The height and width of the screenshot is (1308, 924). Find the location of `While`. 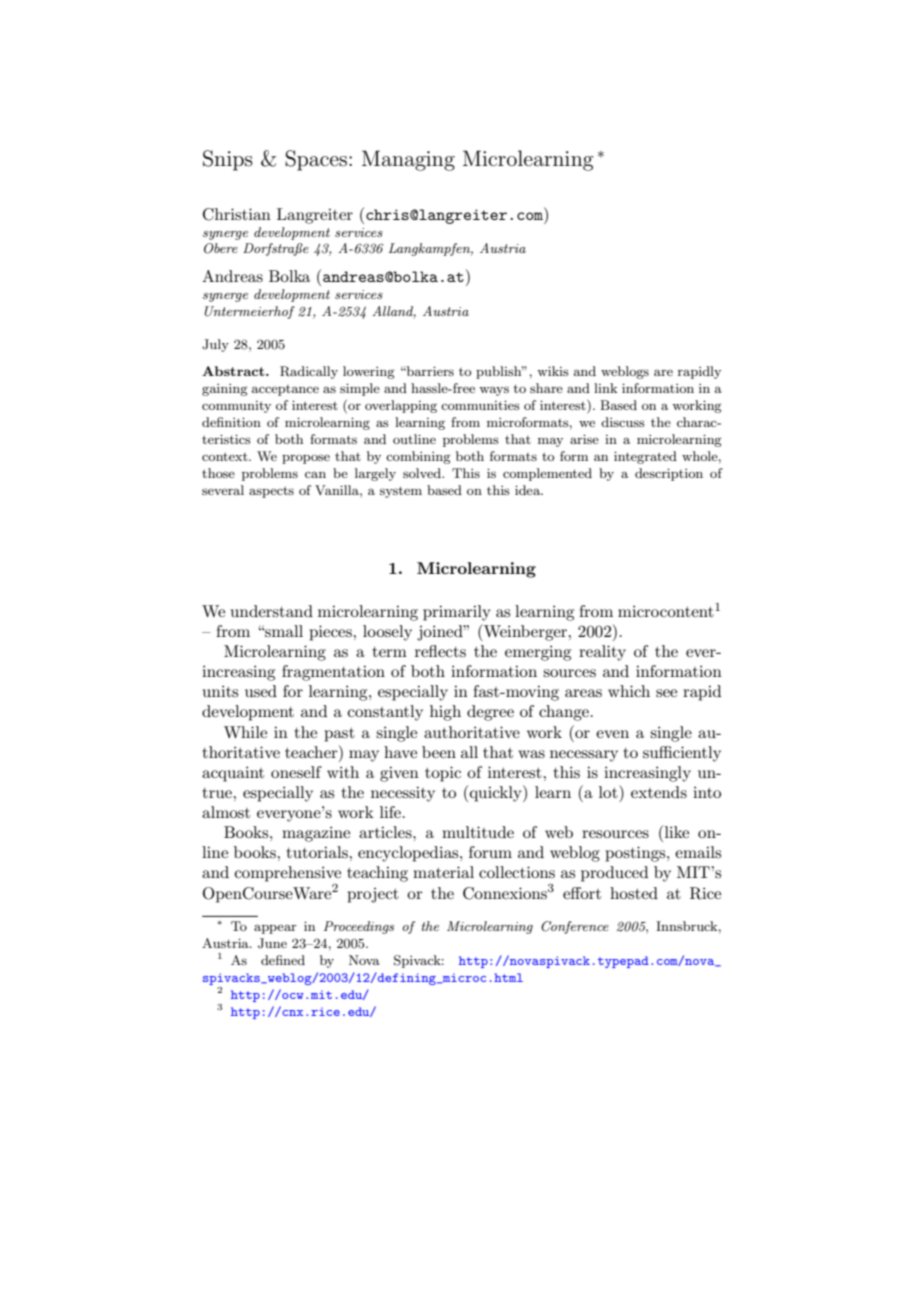

While is located at coordinates (245, 732).
